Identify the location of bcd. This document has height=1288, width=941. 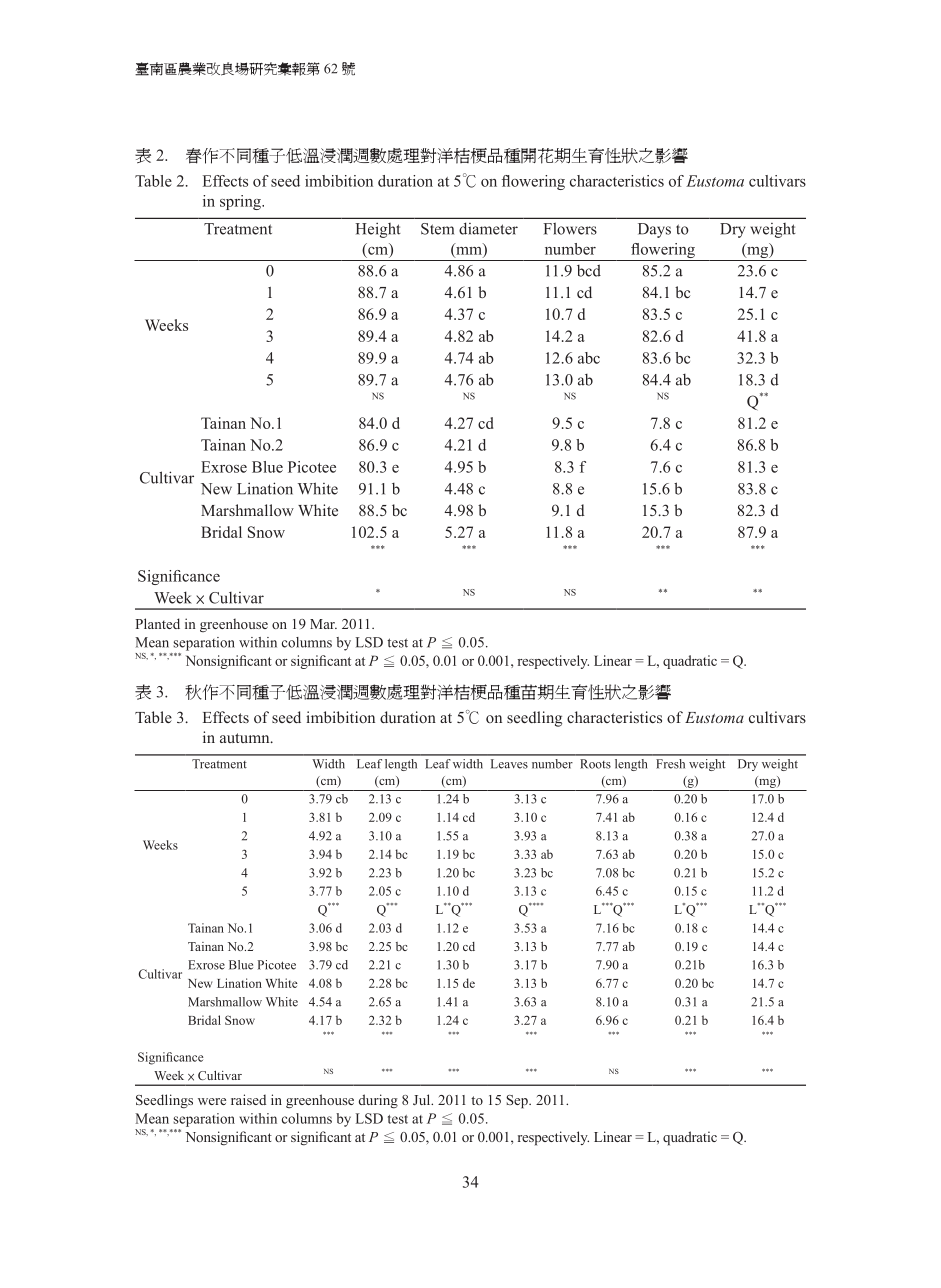
(589, 270).
